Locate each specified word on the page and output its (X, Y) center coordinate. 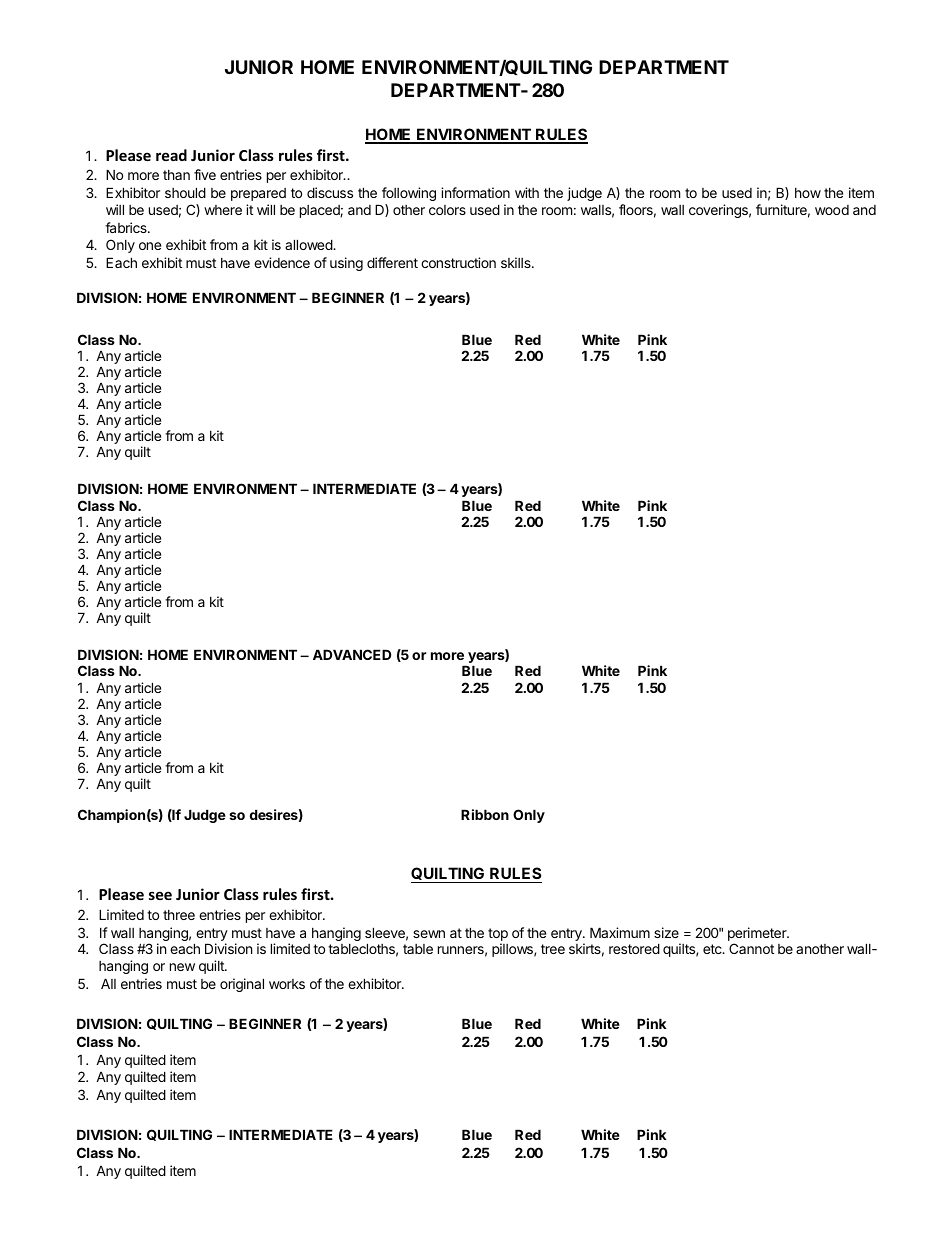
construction (458, 262)
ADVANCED (352, 654)
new (182, 967)
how (808, 193)
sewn (429, 934)
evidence (282, 262)
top (498, 936)
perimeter (758, 935)
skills (517, 262)
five (205, 174)
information (475, 192)
